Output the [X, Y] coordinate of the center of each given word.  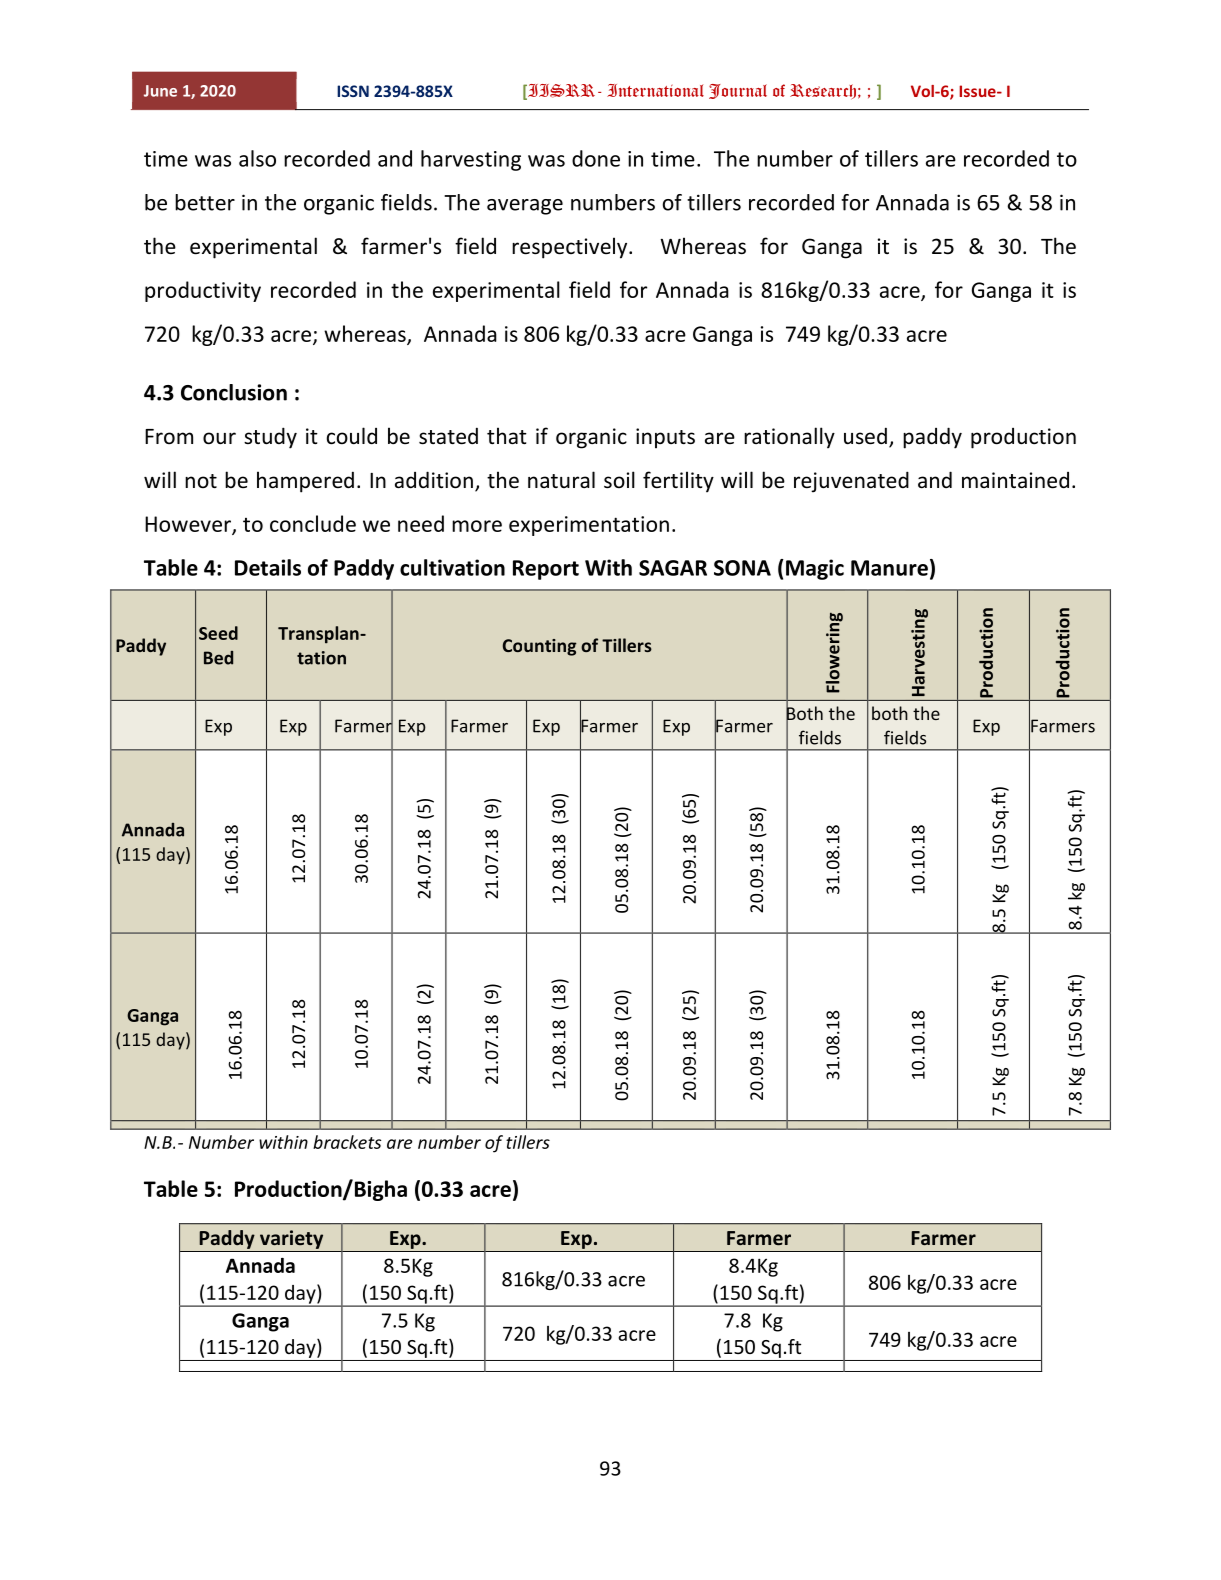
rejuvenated [851, 482]
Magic [815, 569]
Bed [218, 658]
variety [291, 1239]
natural [561, 479]
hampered [305, 482]
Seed [218, 633]
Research [823, 91]
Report [546, 570]
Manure [889, 568]
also [257, 158]
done [596, 158]
